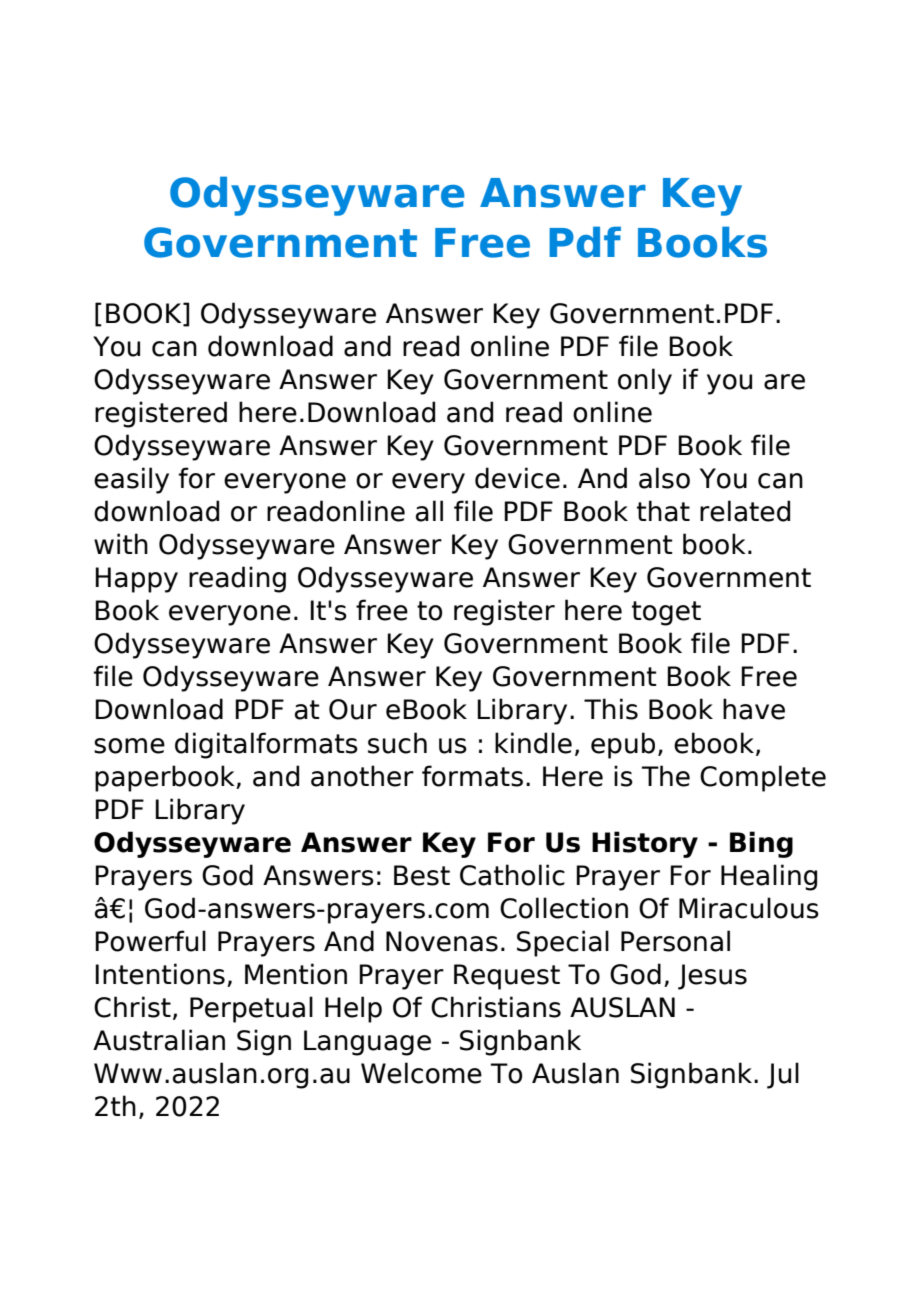  What do you see at coordinates (645, 381) in the screenshot?
I see `only` at bounding box center [645, 381].
